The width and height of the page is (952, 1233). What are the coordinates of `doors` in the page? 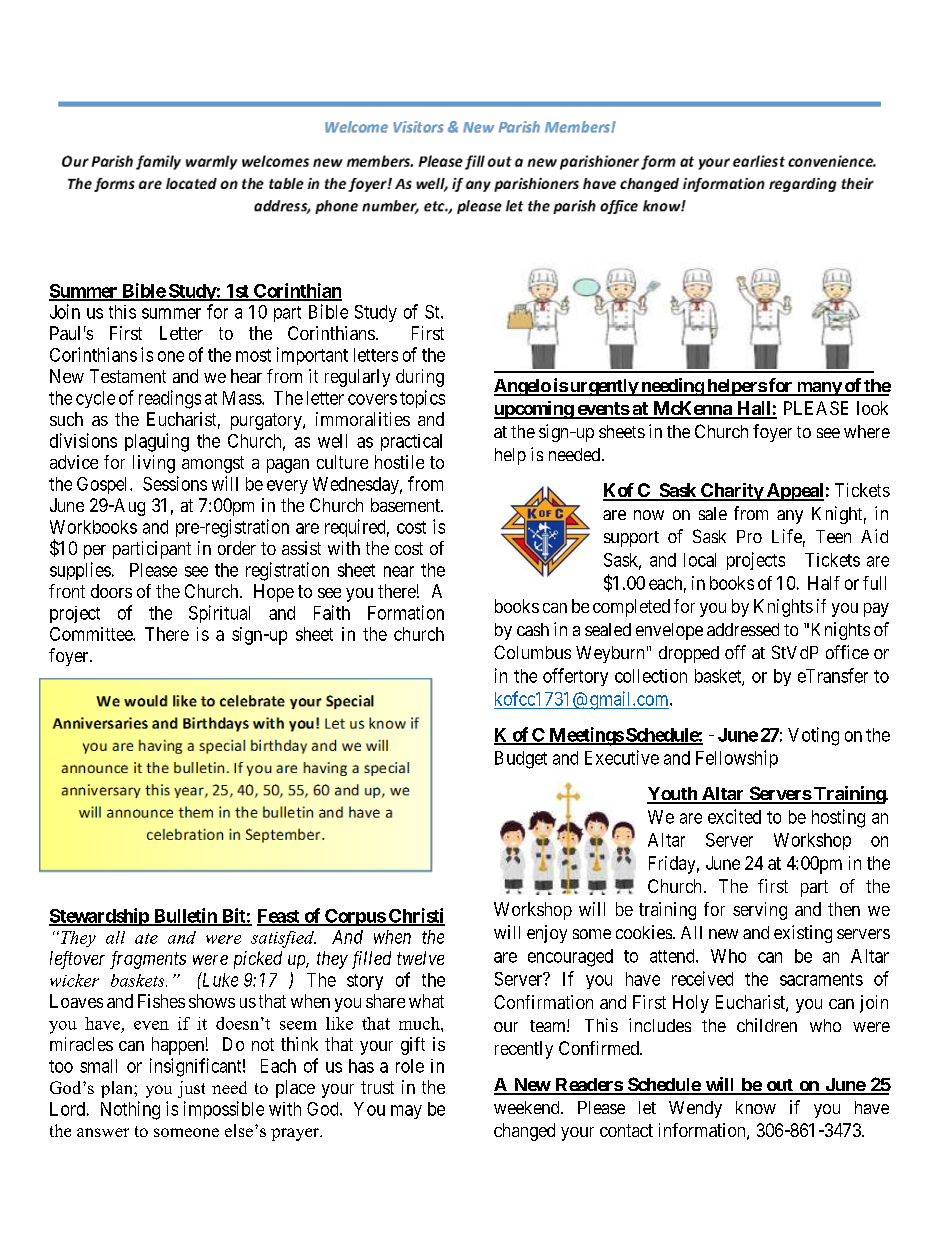 It's located at (111, 591).
